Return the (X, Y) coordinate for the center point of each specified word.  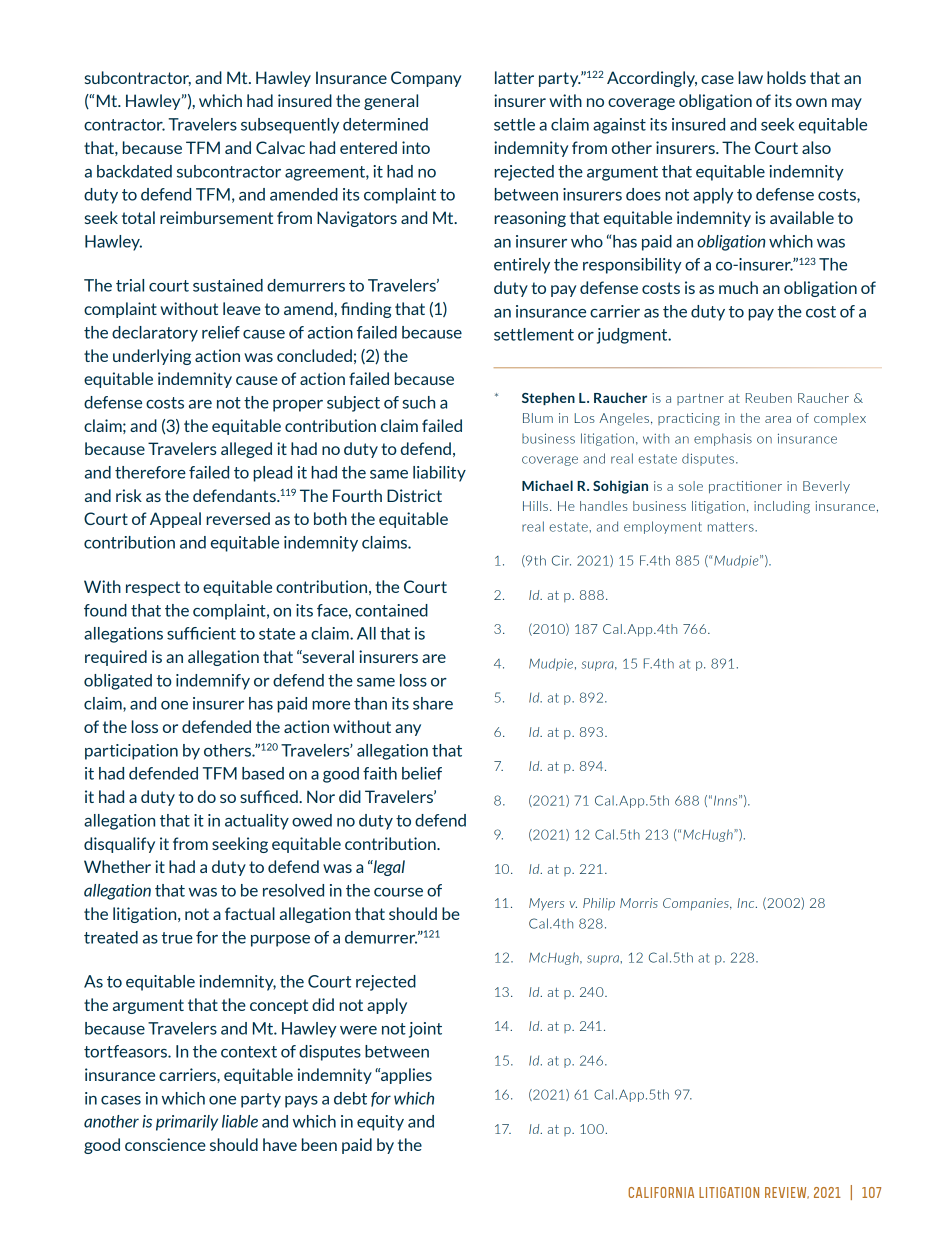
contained (391, 610)
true (177, 938)
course (398, 892)
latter (514, 77)
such (418, 402)
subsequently (290, 126)
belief (422, 773)
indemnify (213, 682)
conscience (165, 1144)
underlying (152, 357)
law (750, 77)
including (782, 507)
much (738, 287)
